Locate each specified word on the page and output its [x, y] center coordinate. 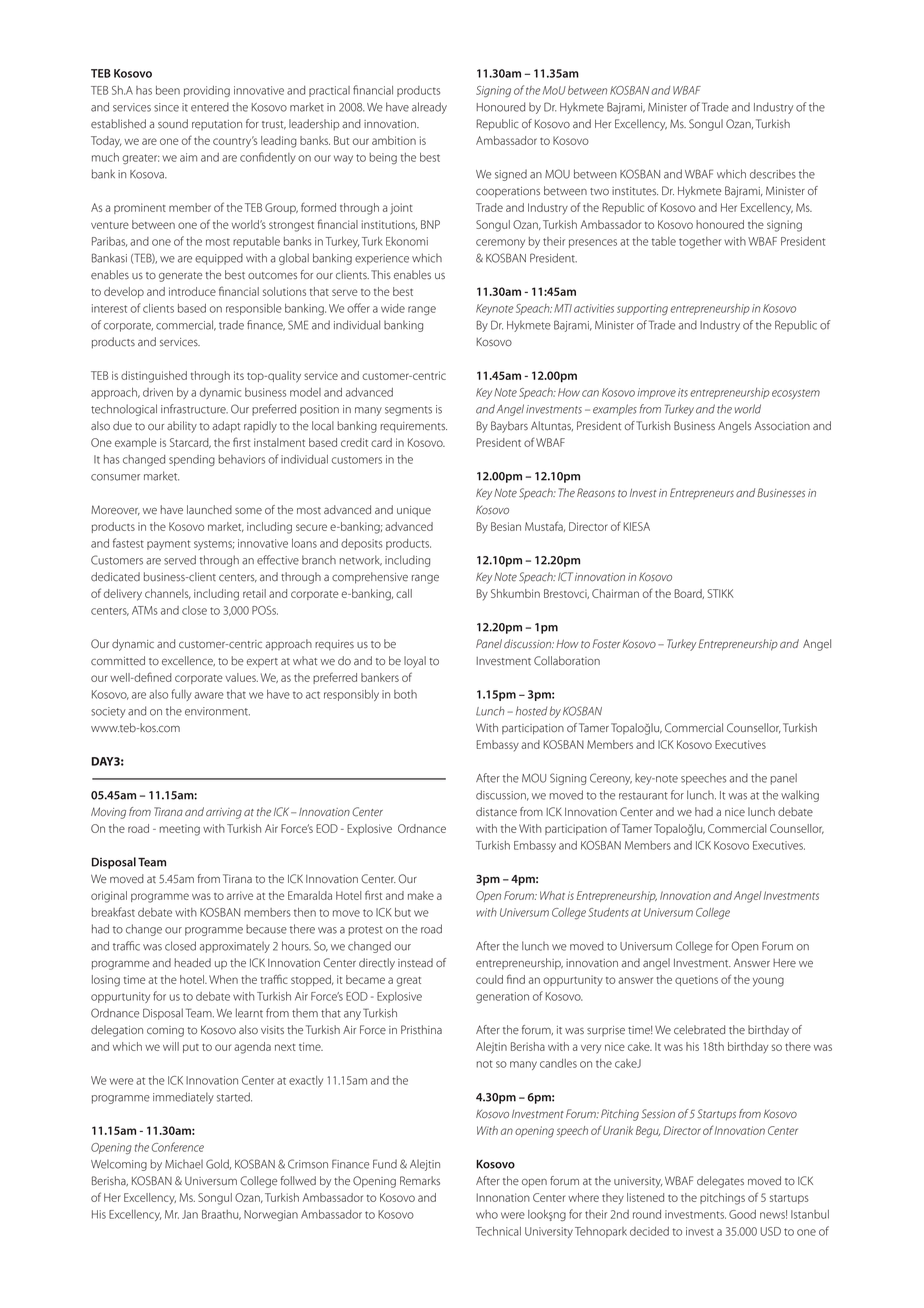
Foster [606, 643]
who [487, 1214]
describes [773, 174]
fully [181, 695]
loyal [415, 662]
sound [173, 124]
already [429, 108]
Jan [190, 1214]
